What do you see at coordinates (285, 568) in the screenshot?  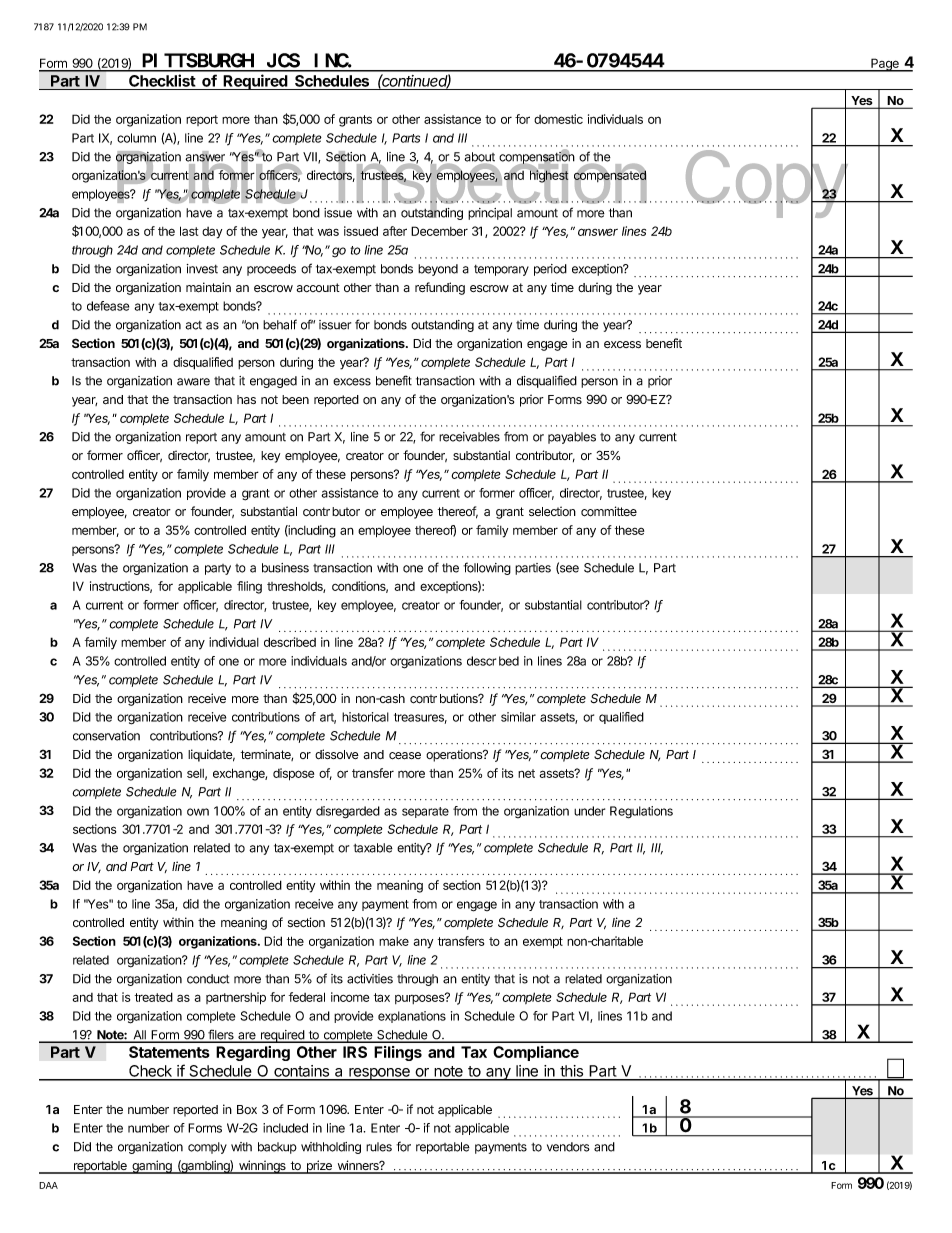 I see `business` at bounding box center [285, 568].
